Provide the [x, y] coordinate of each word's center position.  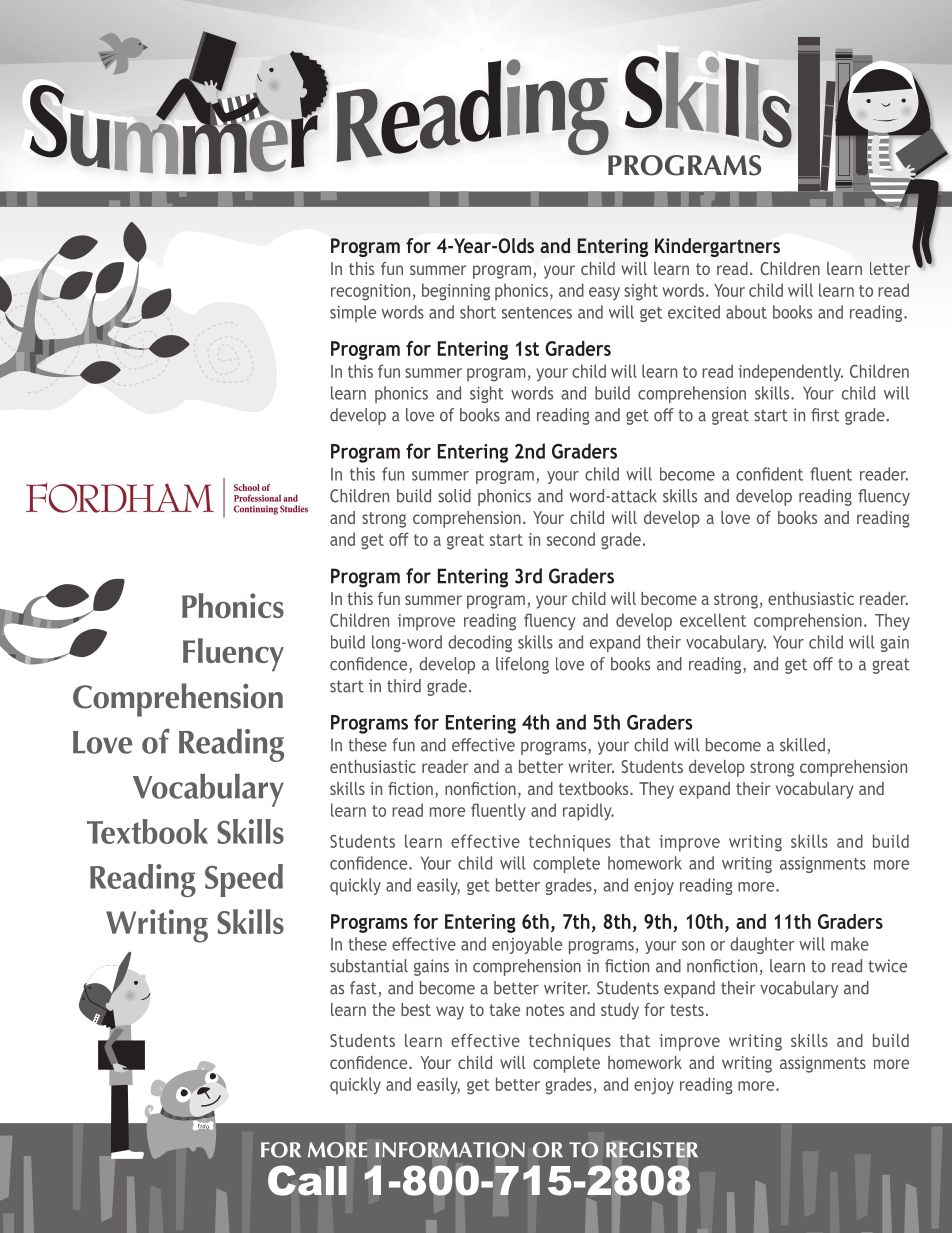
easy [604, 293]
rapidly [588, 812]
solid [454, 496]
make [850, 944]
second [571, 539]
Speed [244, 880]
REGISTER [652, 1150]
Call [307, 1180]
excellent [713, 620]
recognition [370, 292]
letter [890, 268]
